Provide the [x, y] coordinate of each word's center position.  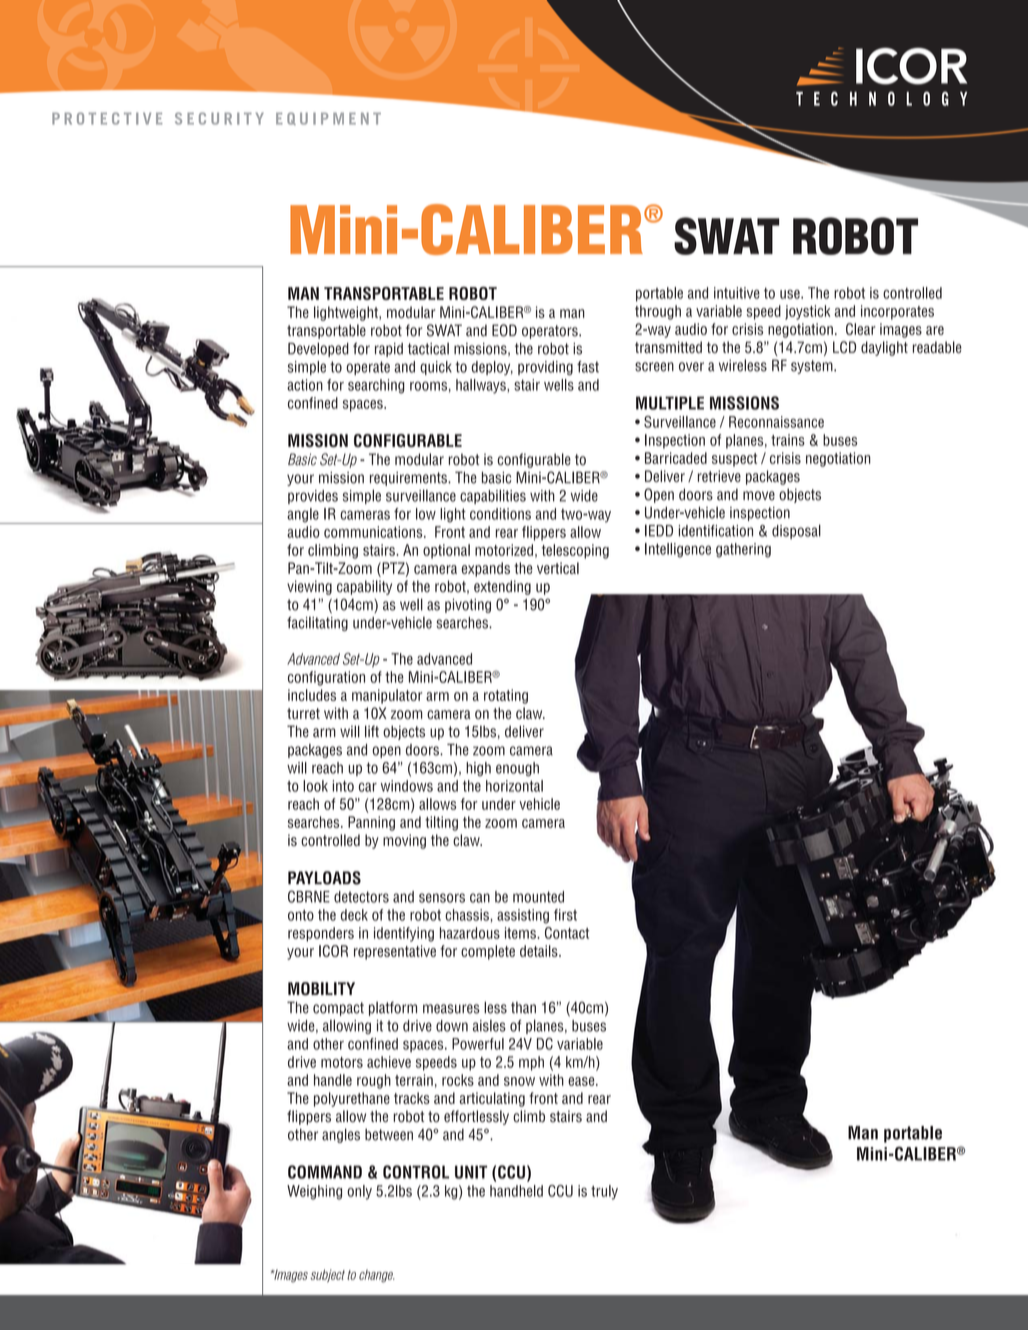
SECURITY [219, 118]
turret [303, 713]
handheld [516, 1191]
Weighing [314, 1192]
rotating [506, 696]
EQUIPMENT [328, 118]
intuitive [737, 293]
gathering [743, 550]
